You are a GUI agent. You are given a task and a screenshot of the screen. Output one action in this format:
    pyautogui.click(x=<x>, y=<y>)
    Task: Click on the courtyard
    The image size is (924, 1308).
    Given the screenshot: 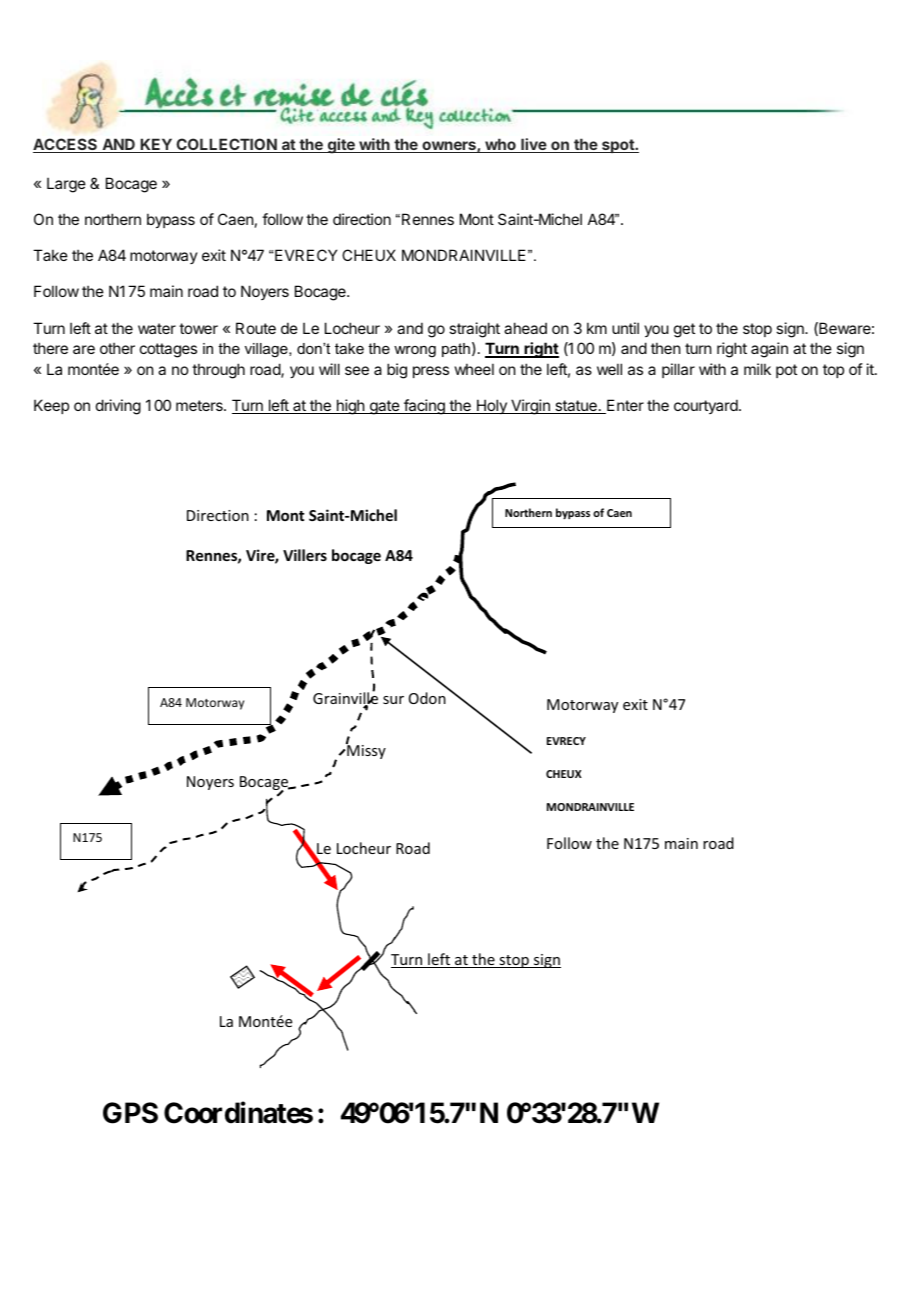 What is the action you would take?
    pyautogui.click(x=707, y=406)
